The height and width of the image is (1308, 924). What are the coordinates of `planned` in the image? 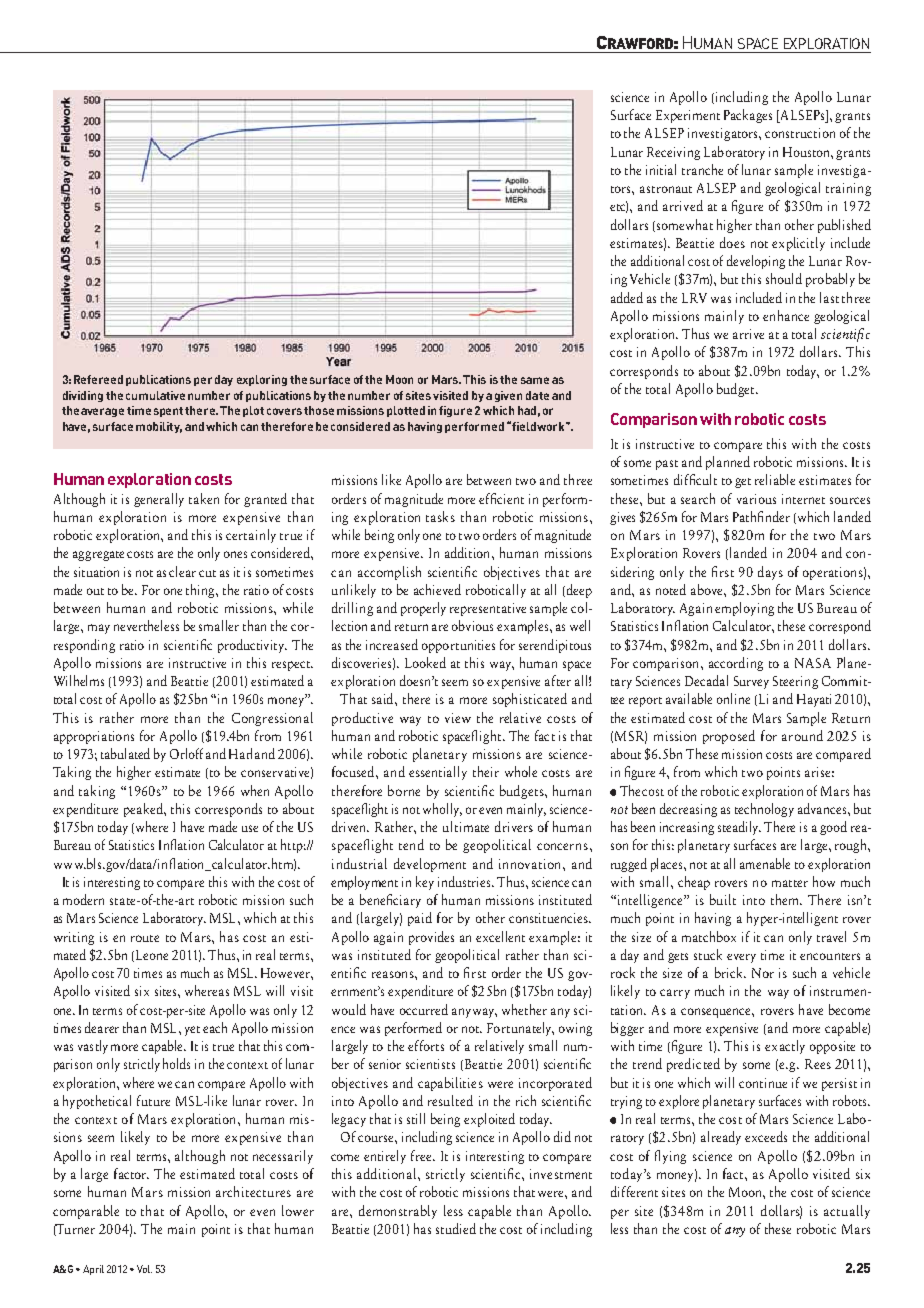 It's located at (728, 463).
